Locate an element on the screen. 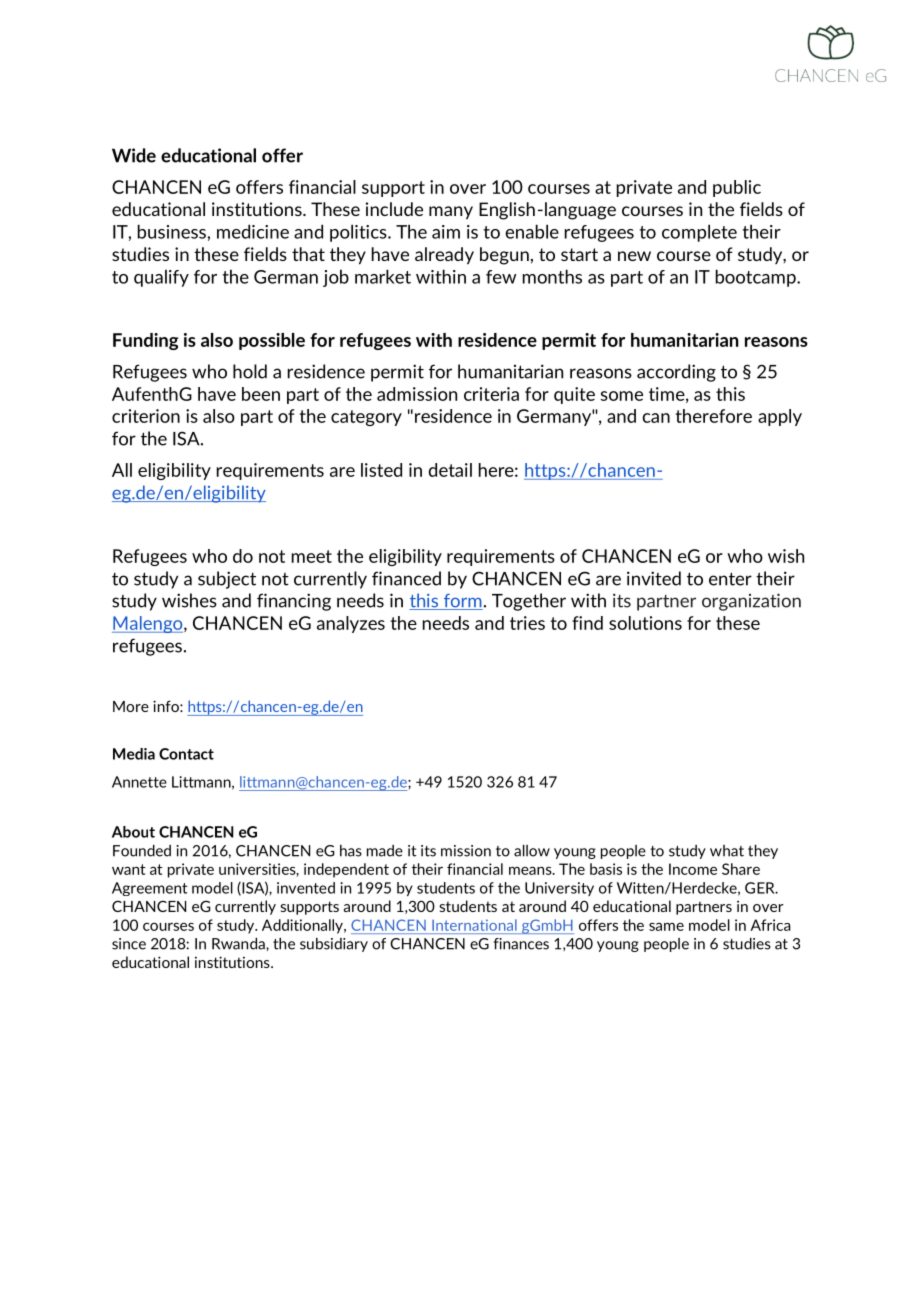 The width and height of the screenshot is (924, 1307). More is located at coordinates (131, 706).
